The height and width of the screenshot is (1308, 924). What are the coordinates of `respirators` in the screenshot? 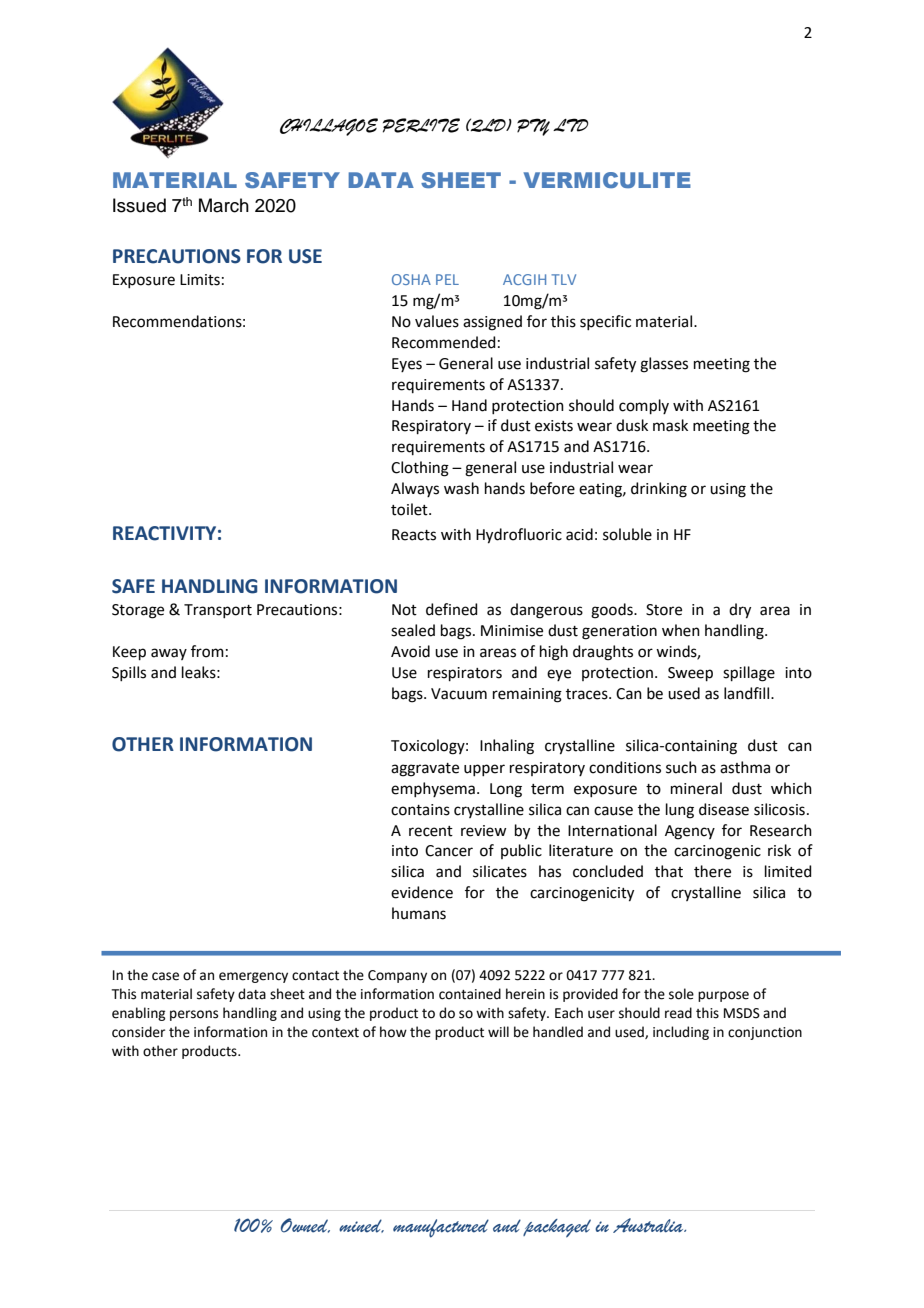 It's located at (465, 674).
